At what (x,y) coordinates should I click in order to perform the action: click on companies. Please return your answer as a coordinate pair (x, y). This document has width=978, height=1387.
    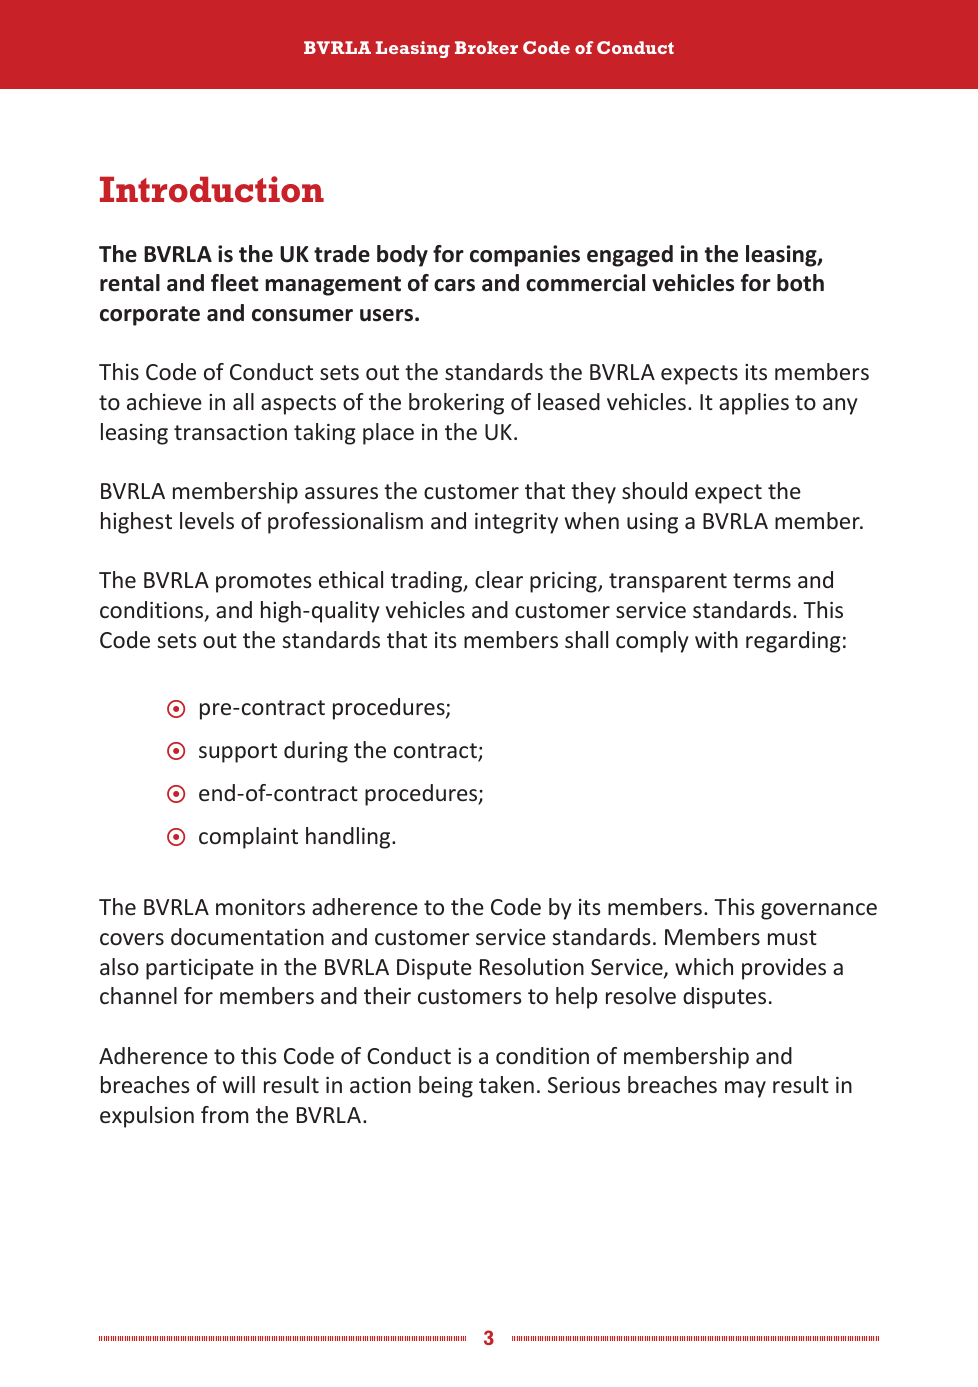
    Looking at the image, I should click on (525, 256).
